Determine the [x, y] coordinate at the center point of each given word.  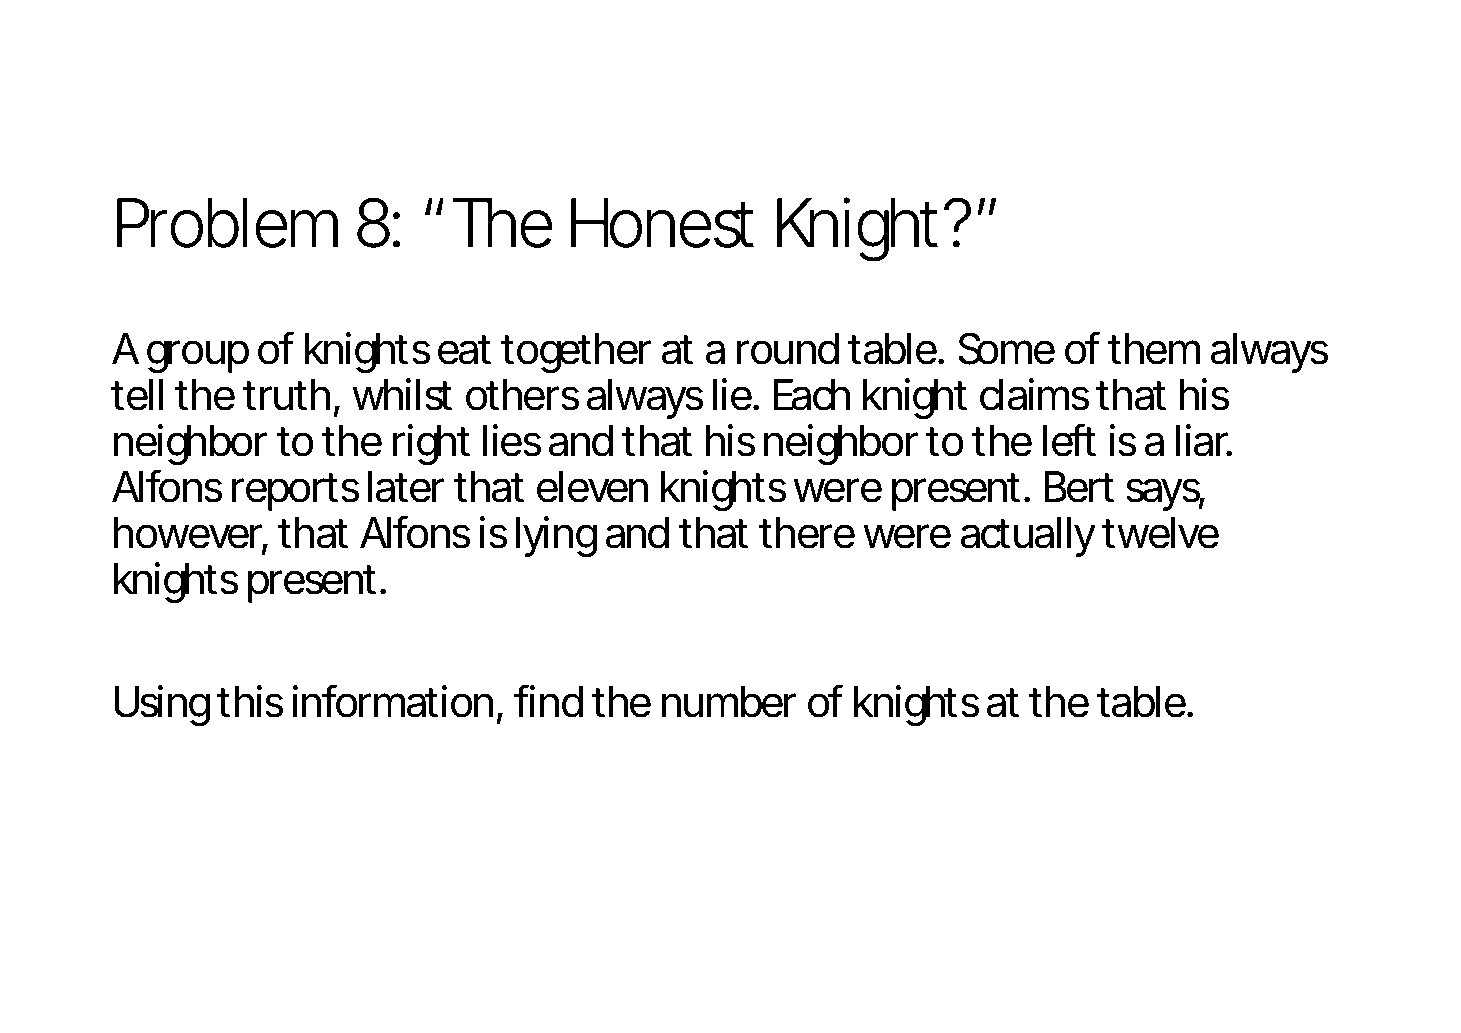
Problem [224, 223]
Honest [662, 223]
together [576, 353]
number [729, 702]
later [406, 487]
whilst [402, 394]
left [1069, 440]
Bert [1079, 487]
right [431, 444]
